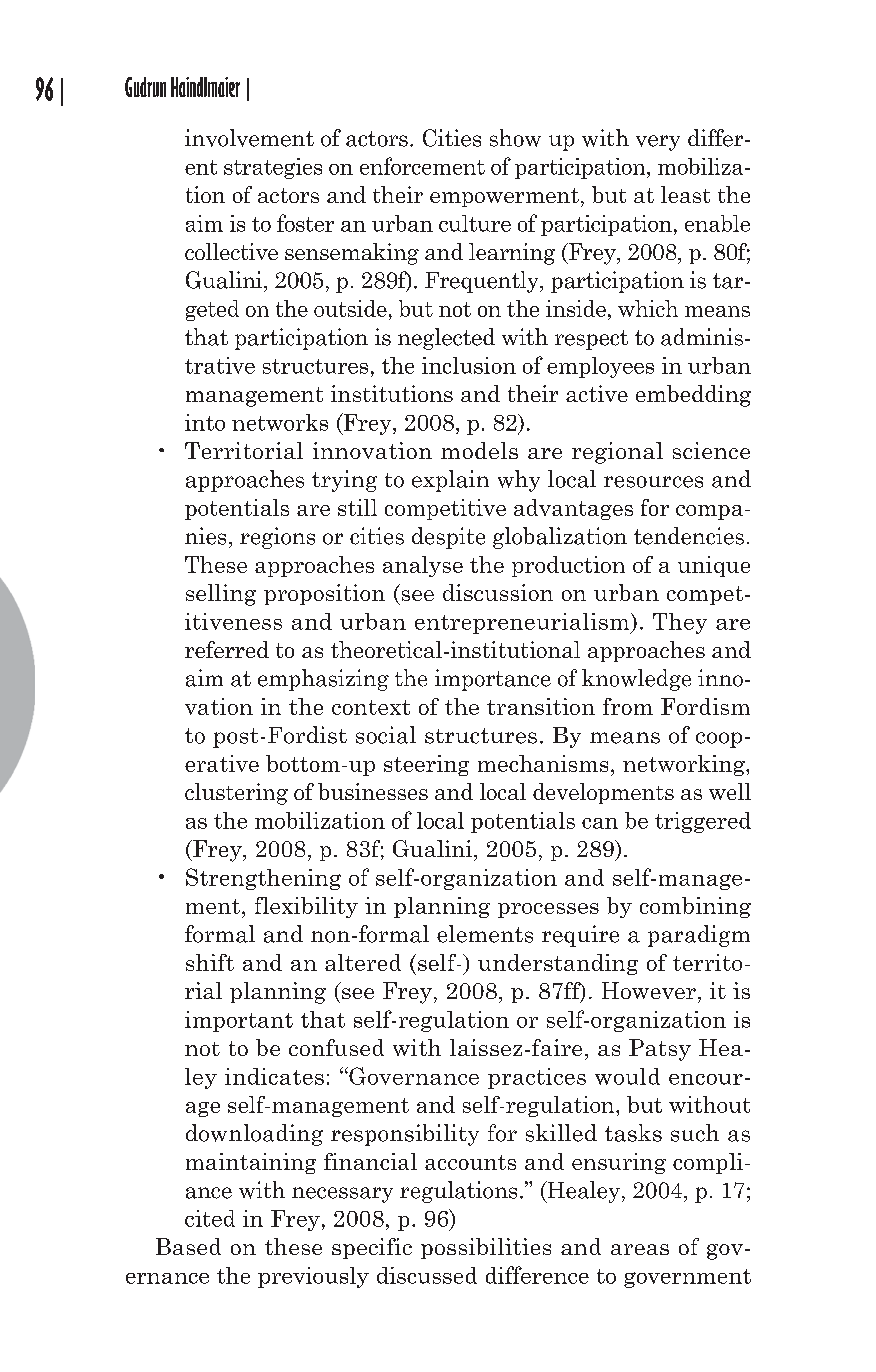  What do you see at coordinates (658, 143) in the screenshot?
I see `very` at bounding box center [658, 143].
